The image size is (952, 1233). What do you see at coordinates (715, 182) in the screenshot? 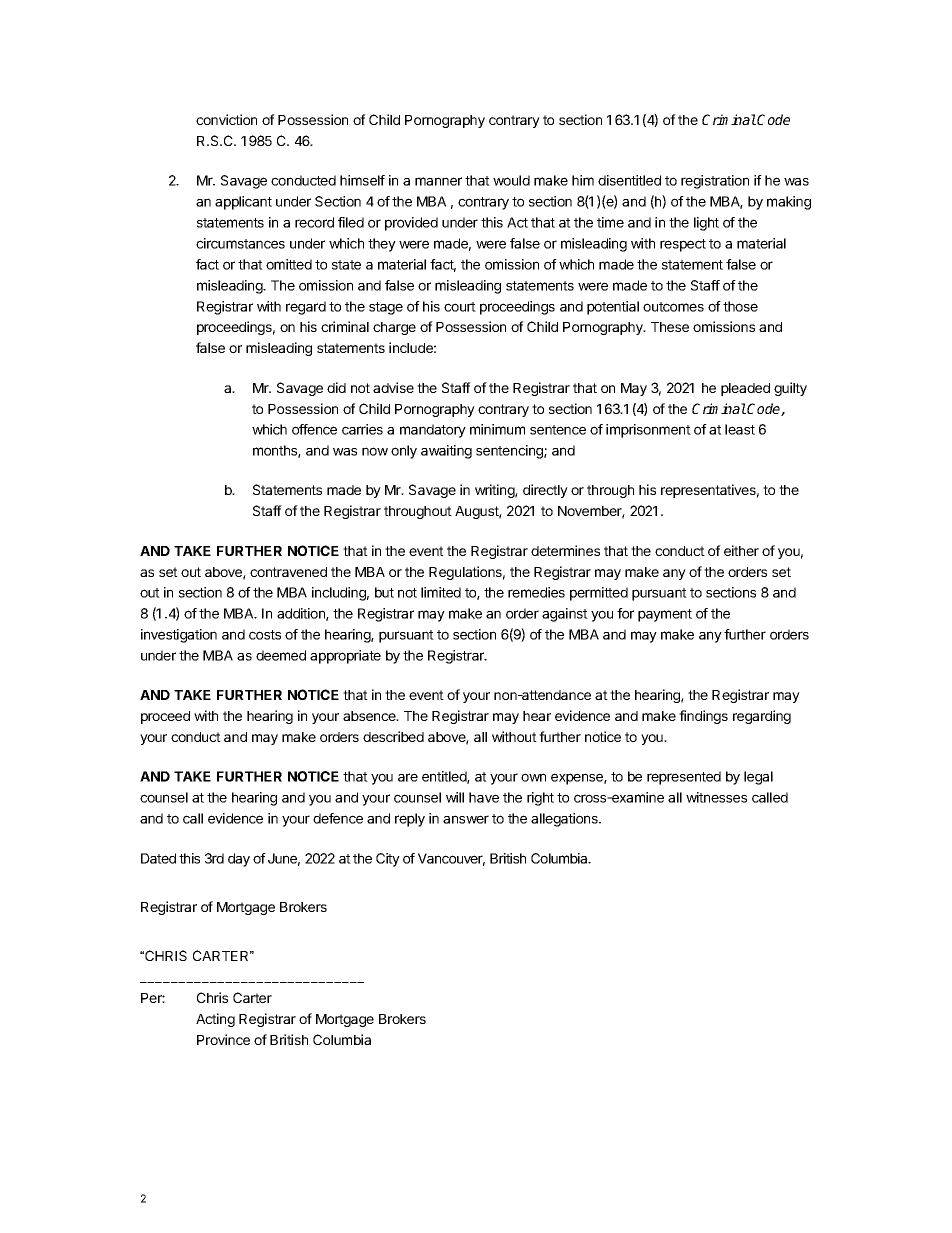
I see `registration` at bounding box center [715, 182].
